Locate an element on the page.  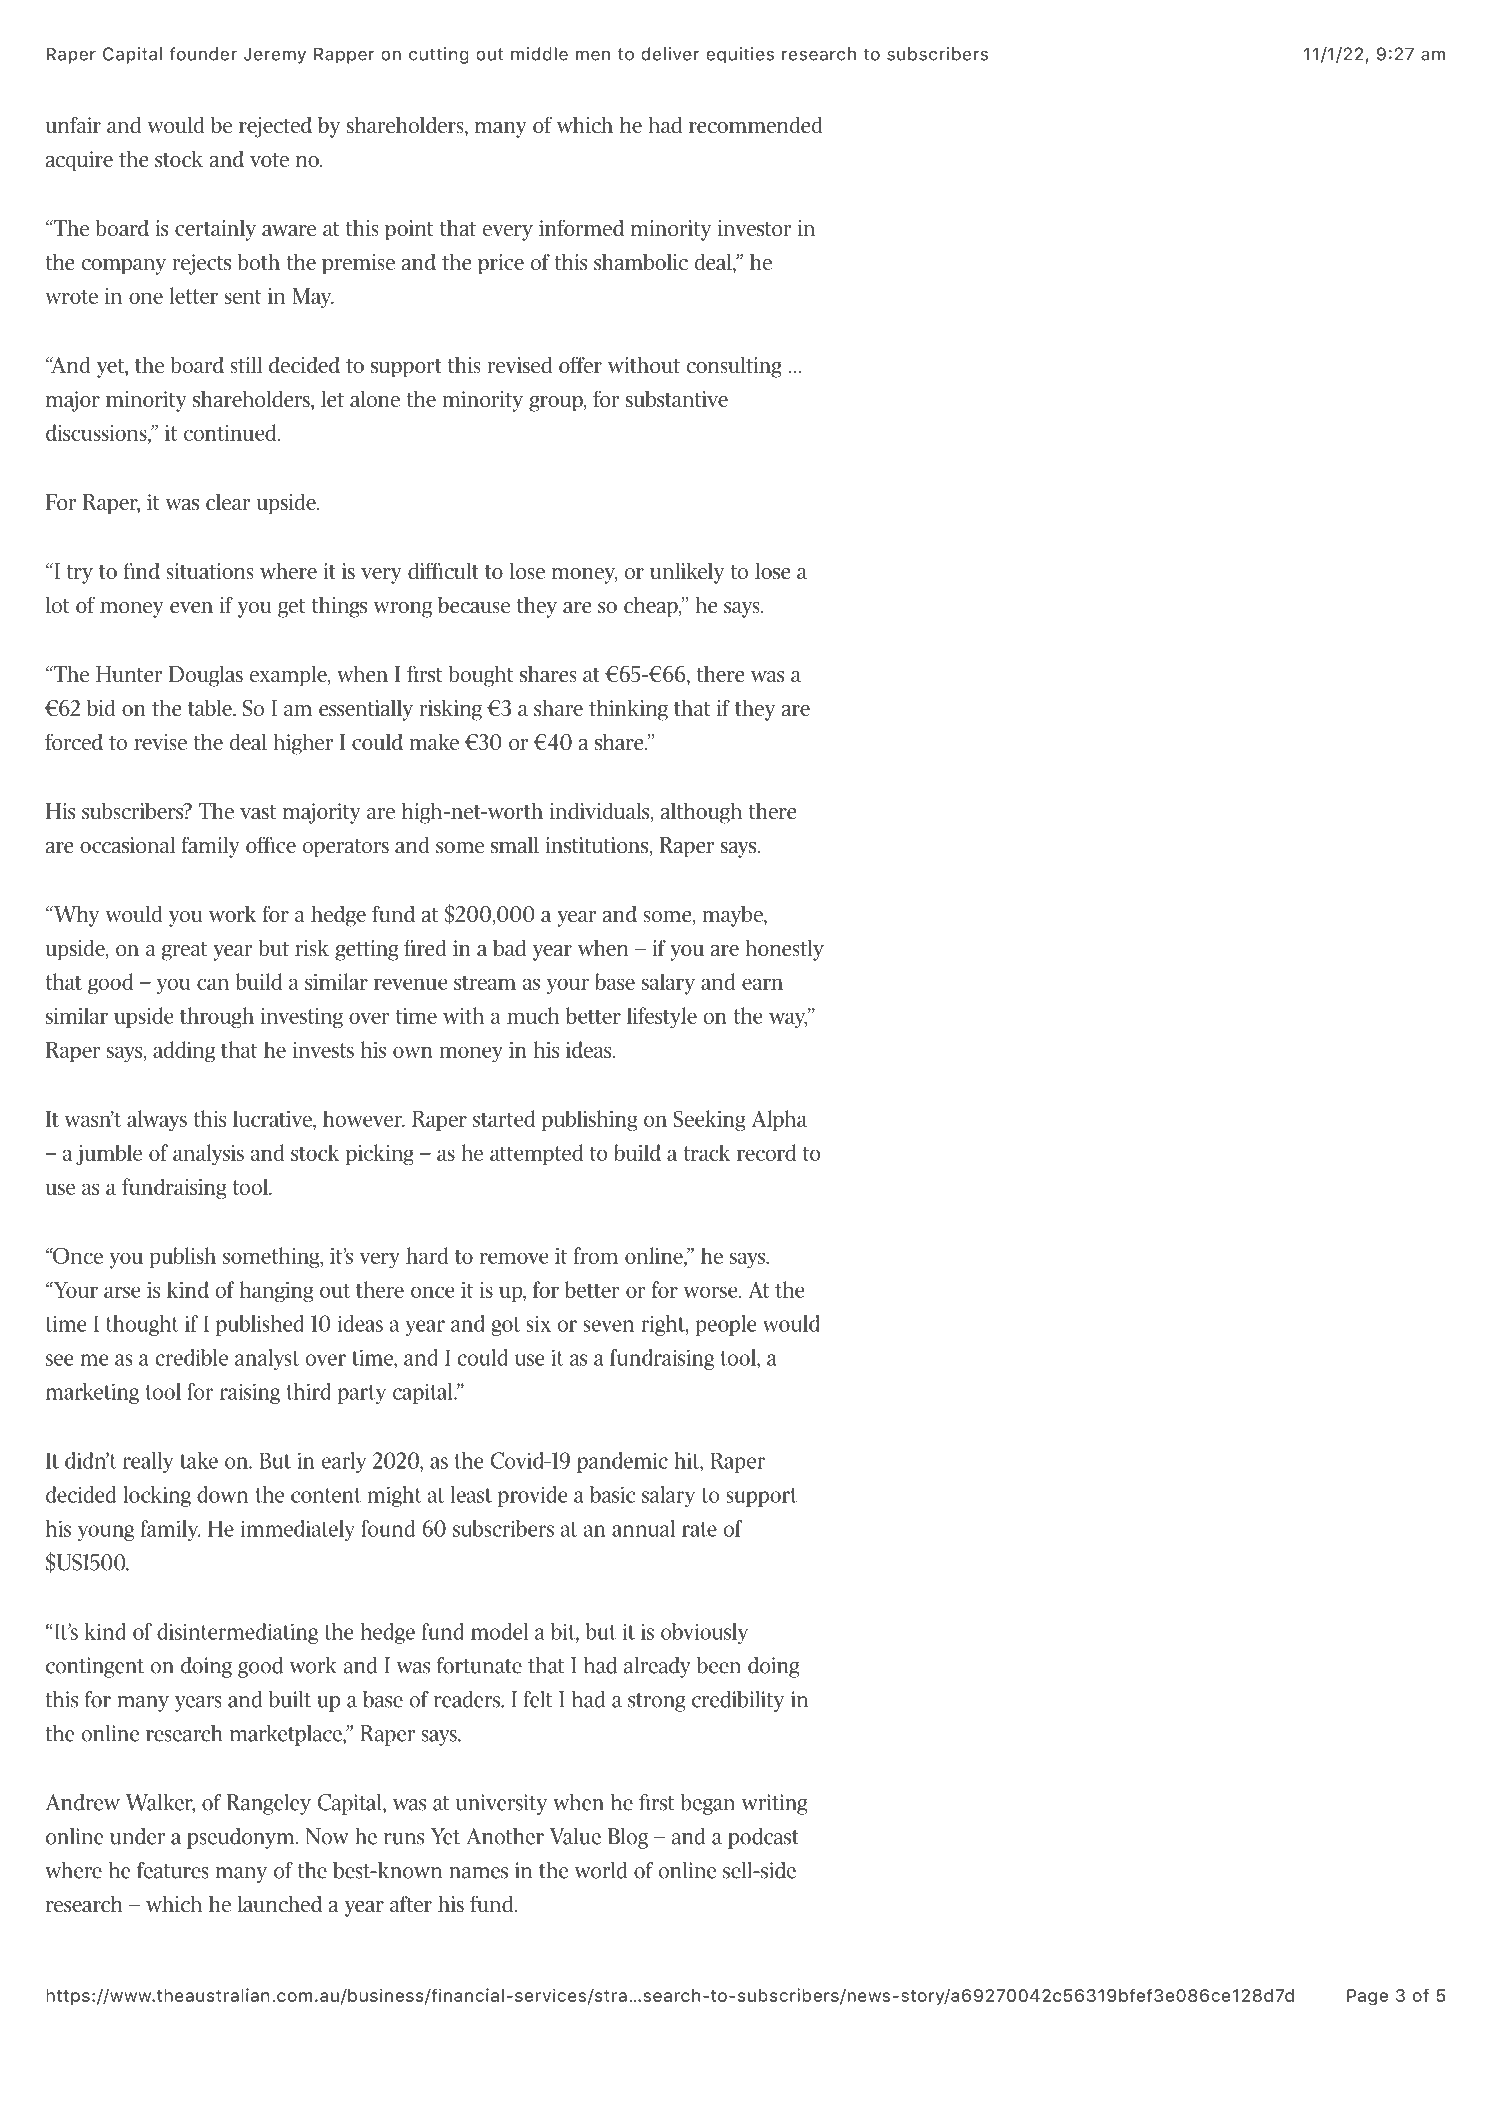
rejected is located at coordinates (275, 127).
